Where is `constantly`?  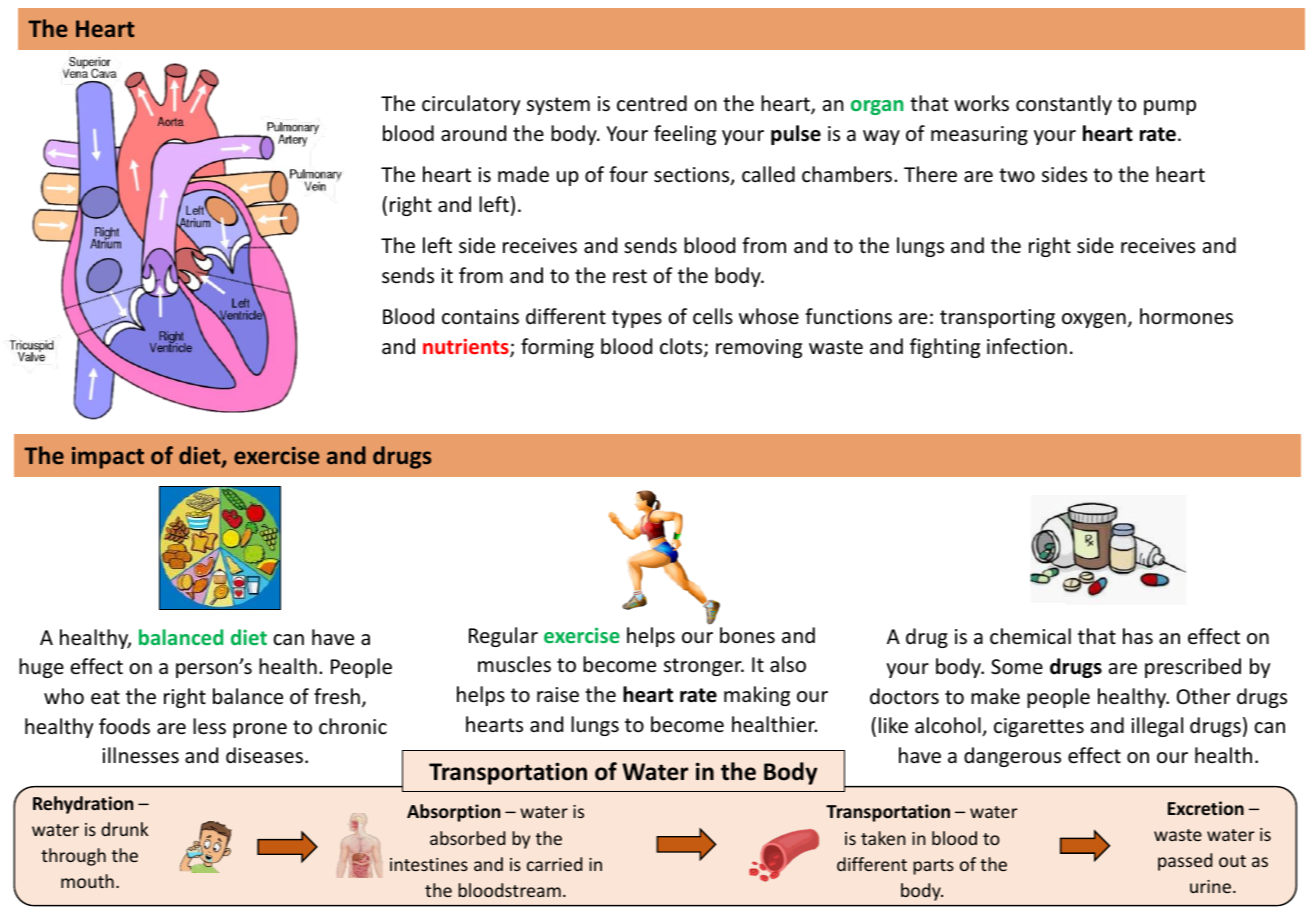 constantly is located at coordinates (1064, 105).
